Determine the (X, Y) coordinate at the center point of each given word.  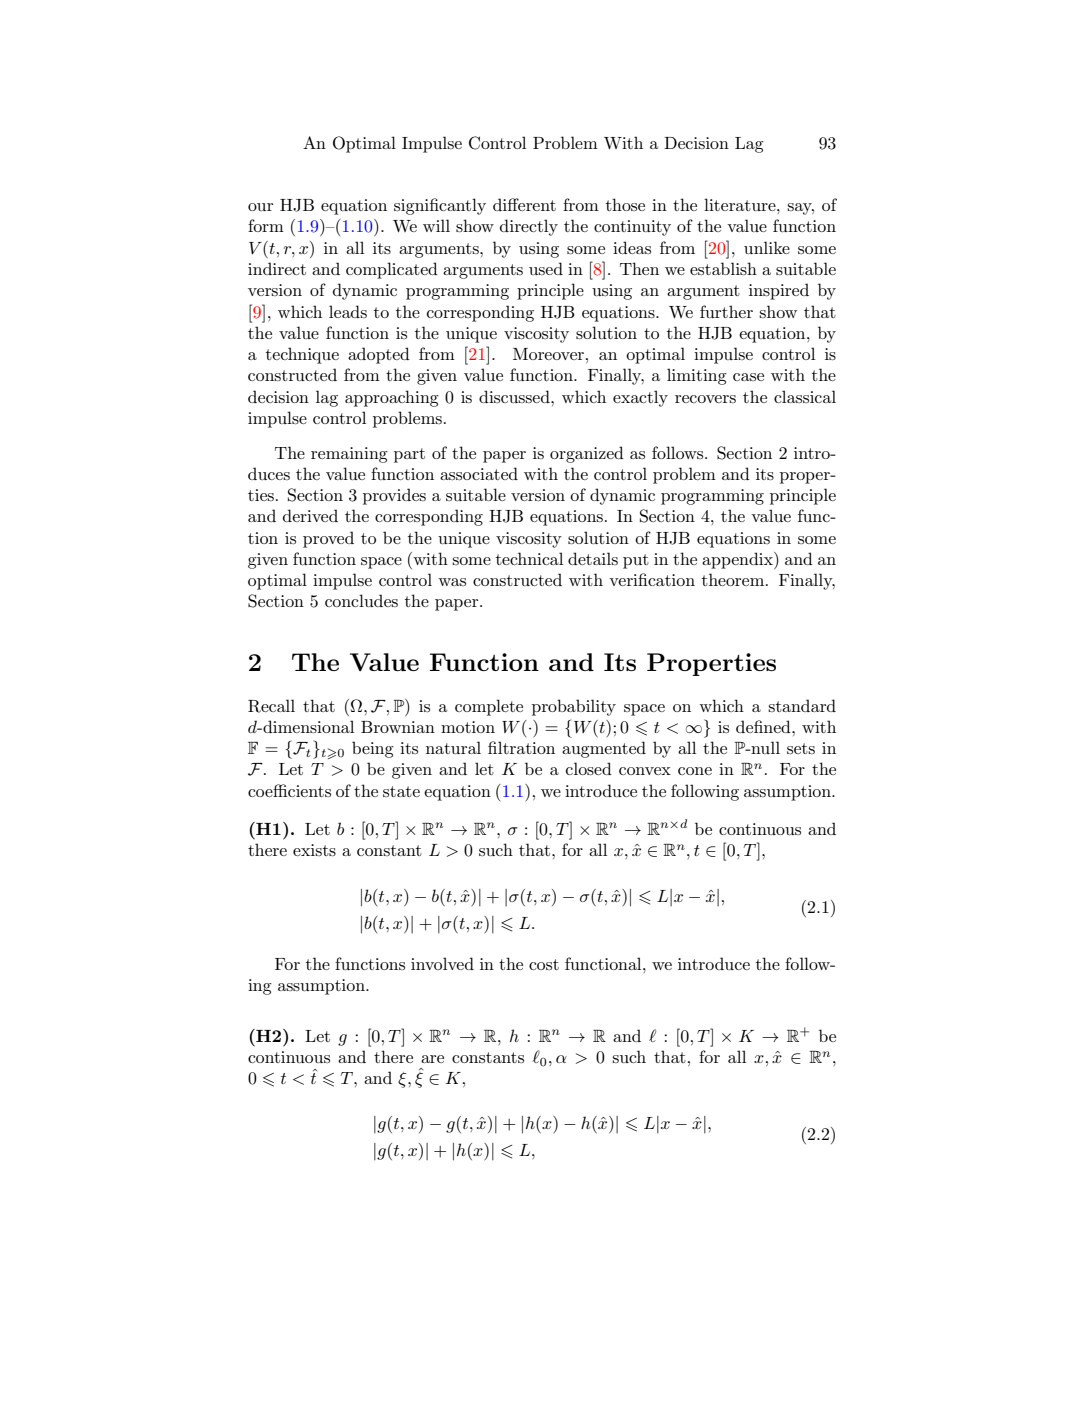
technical (529, 558)
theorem (734, 579)
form (266, 225)
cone (695, 771)
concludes (361, 600)
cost (544, 964)
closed (589, 768)
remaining (349, 455)
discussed (515, 396)
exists (314, 850)
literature (741, 204)
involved (442, 963)
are (432, 1059)
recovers (705, 399)
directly (529, 227)
